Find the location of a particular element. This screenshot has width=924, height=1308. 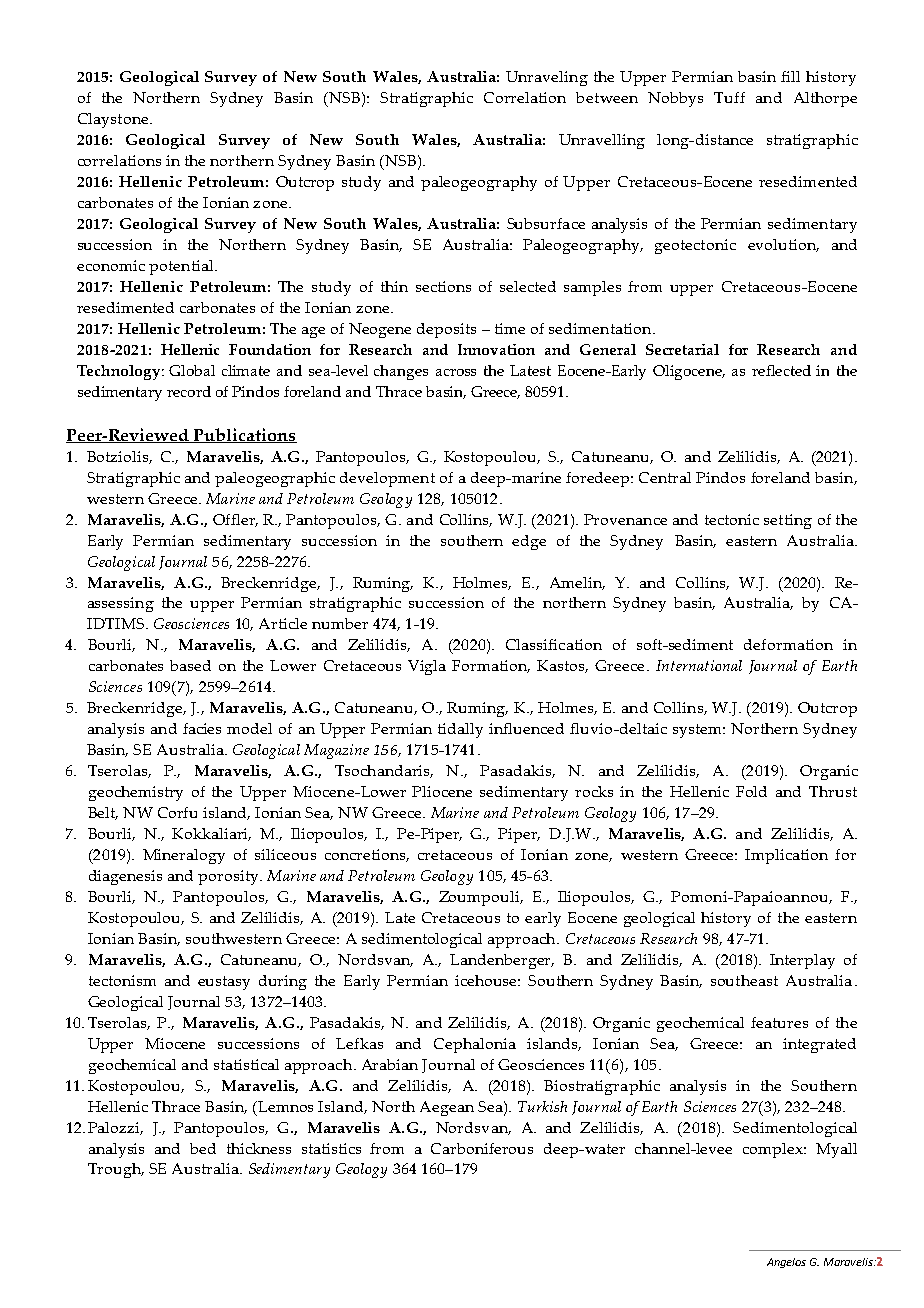

Pliocene is located at coordinates (442, 791).
